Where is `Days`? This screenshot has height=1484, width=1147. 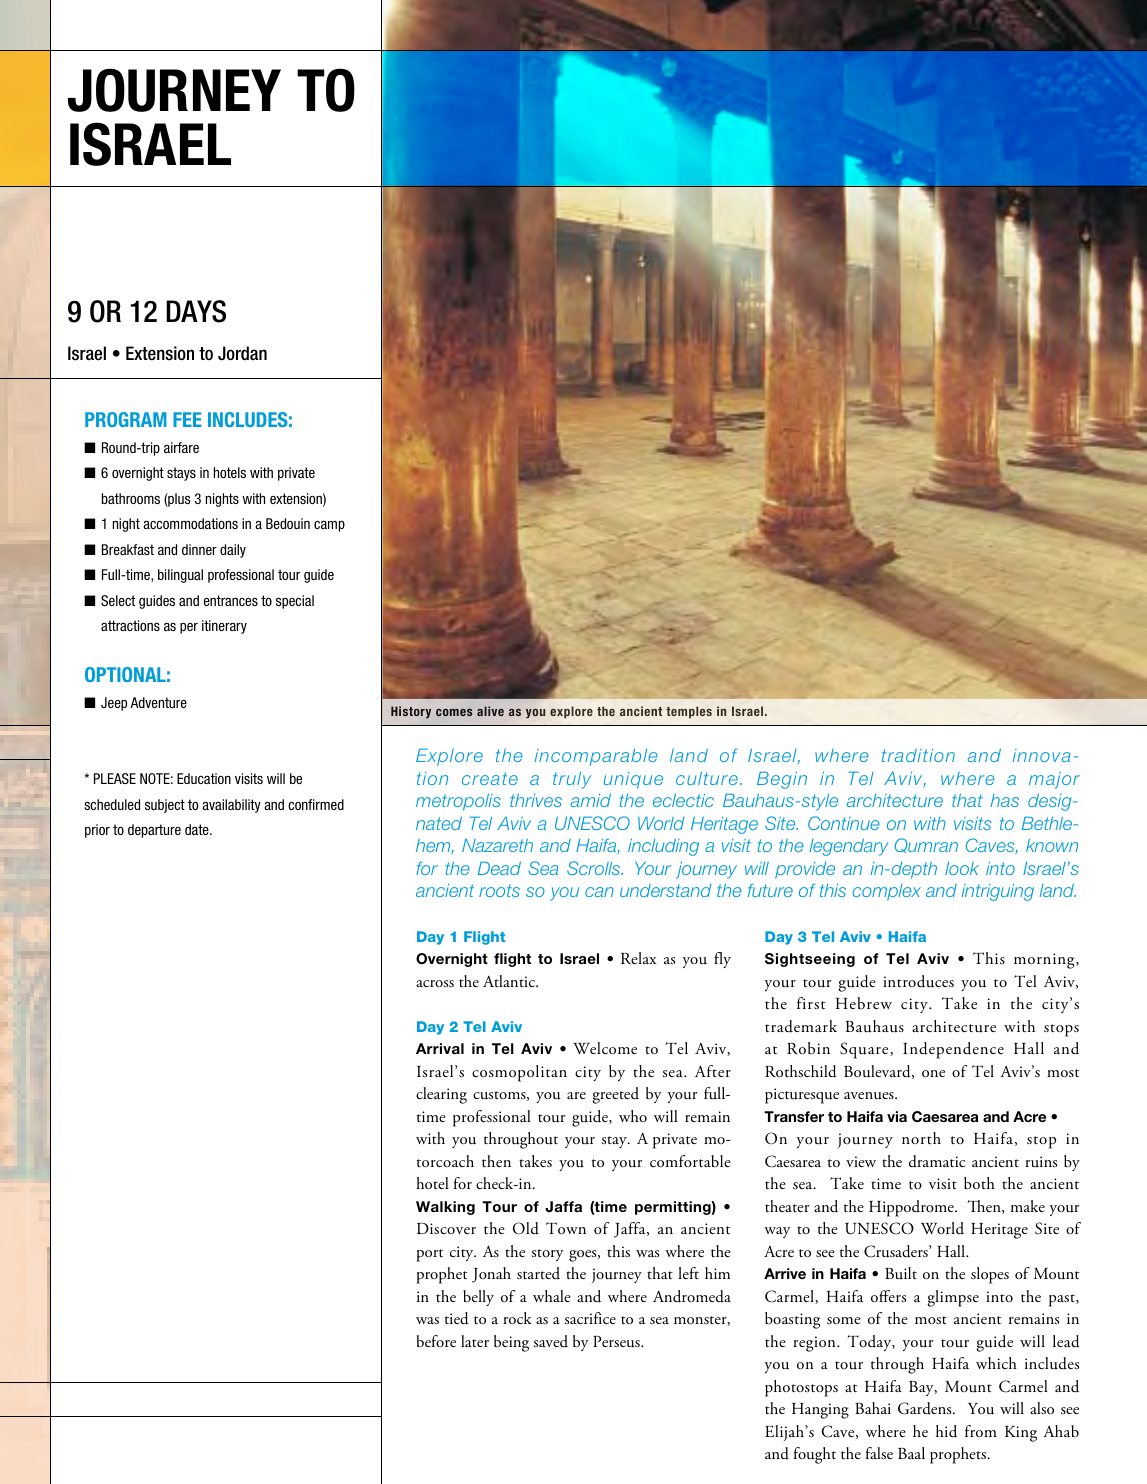 Days is located at coordinates (196, 311).
